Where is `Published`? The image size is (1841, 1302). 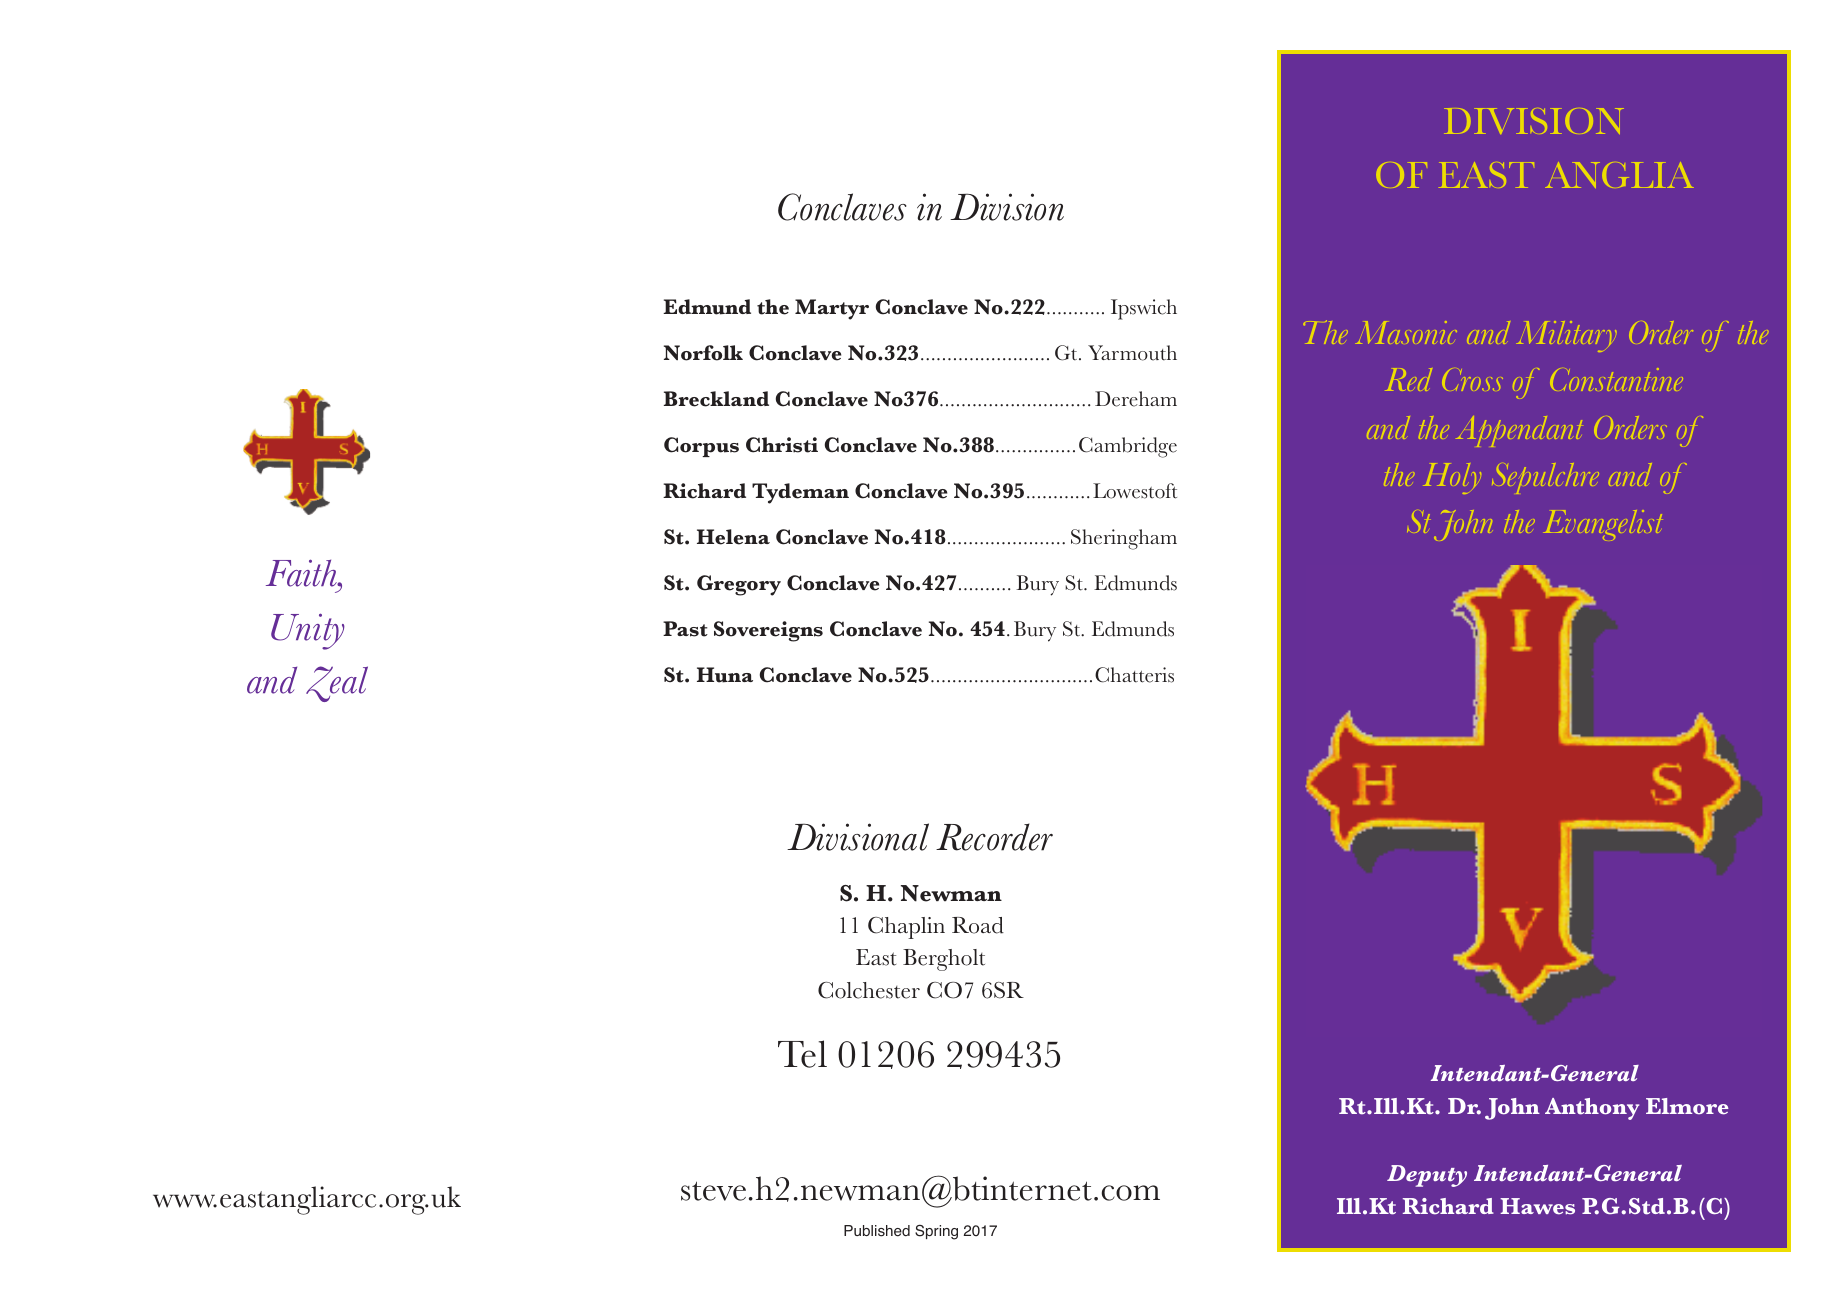
Published is located at coordinates (877, 1231).
